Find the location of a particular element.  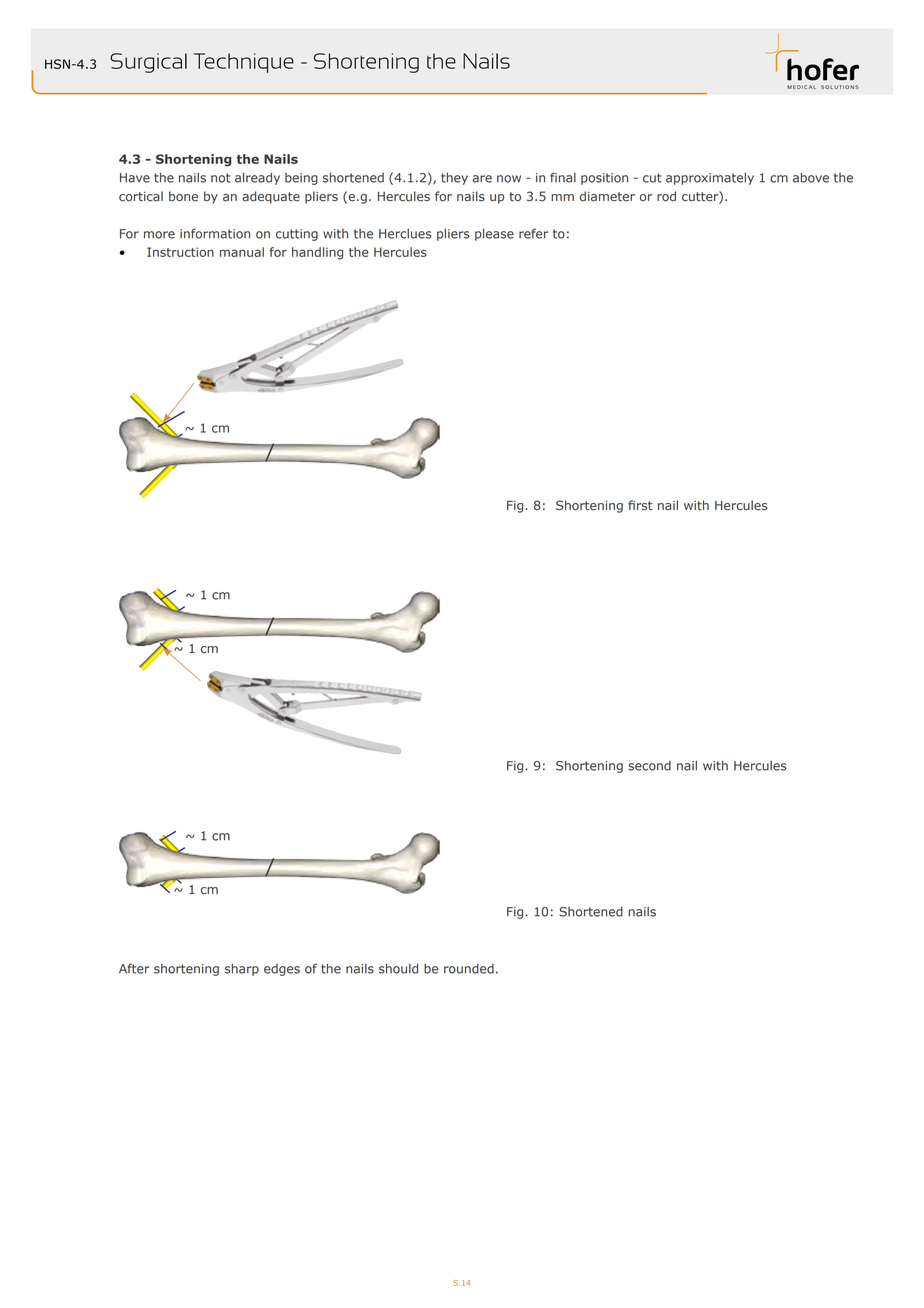

first is located at coordinates (640, 505).
